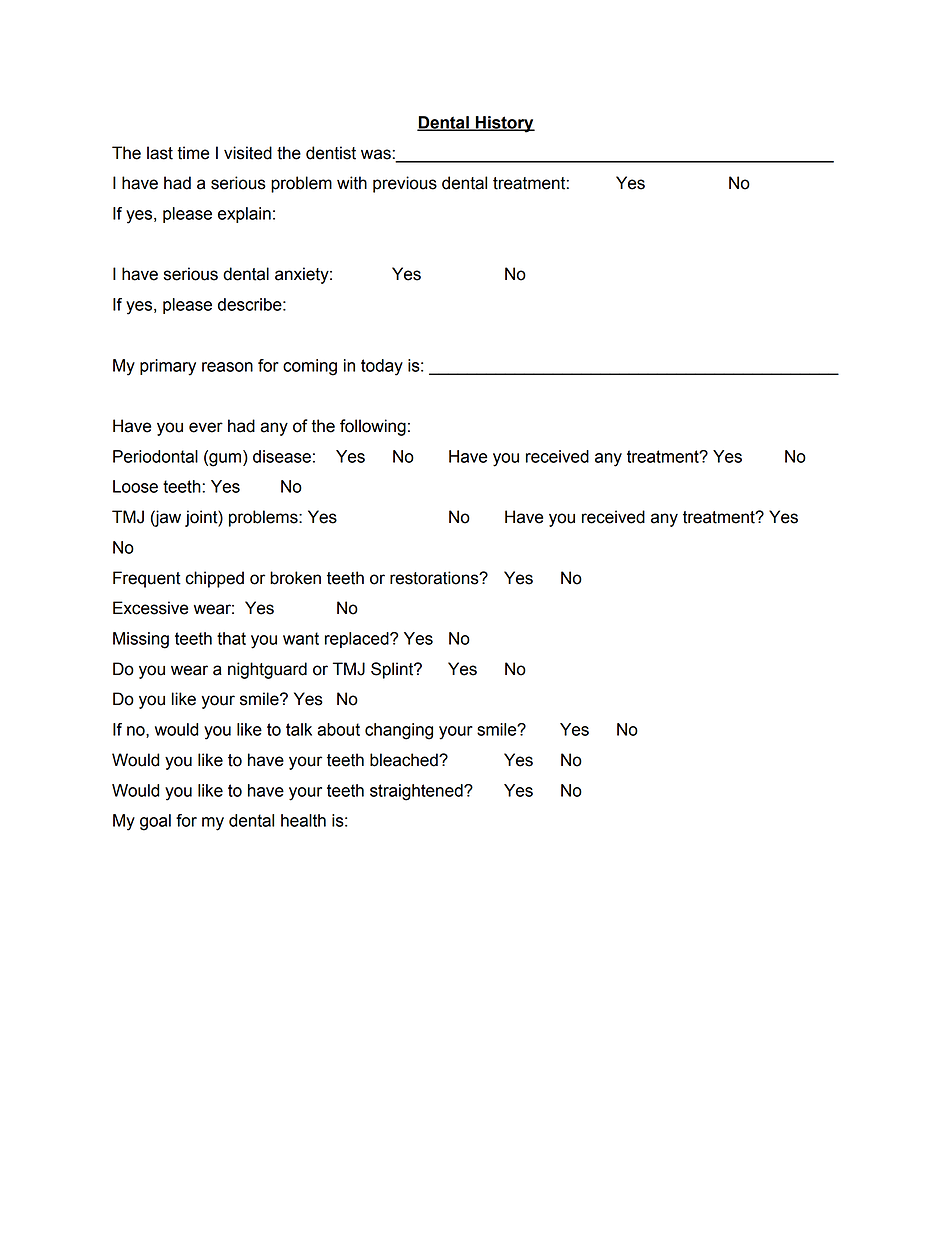  I want to click on Periodontal, so click(155, 456).
